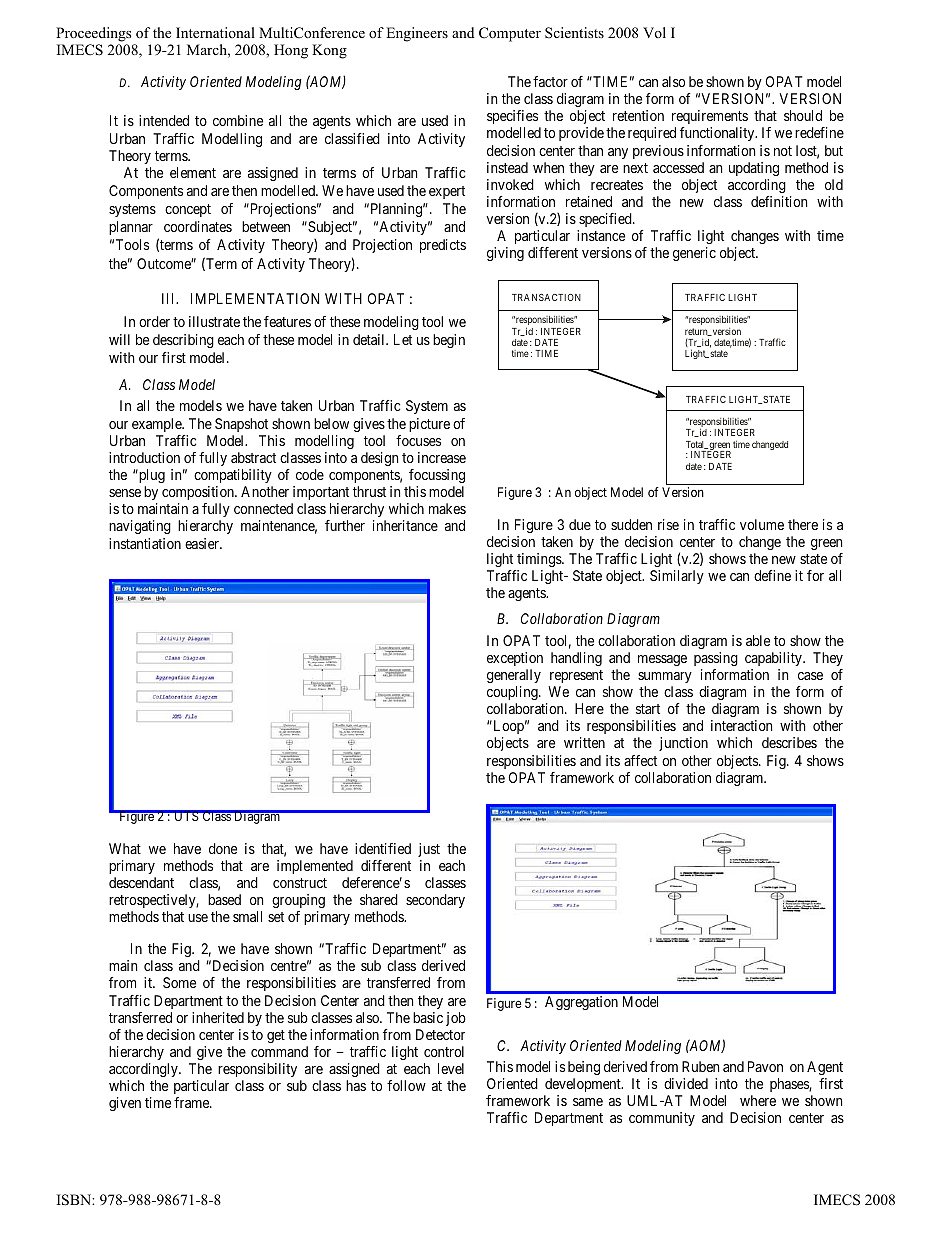 The height and width of the page is (1233, 952). What do you see at coordinates (203, 543) in the page?
I see `easier` at bounding box center [203, 543].
